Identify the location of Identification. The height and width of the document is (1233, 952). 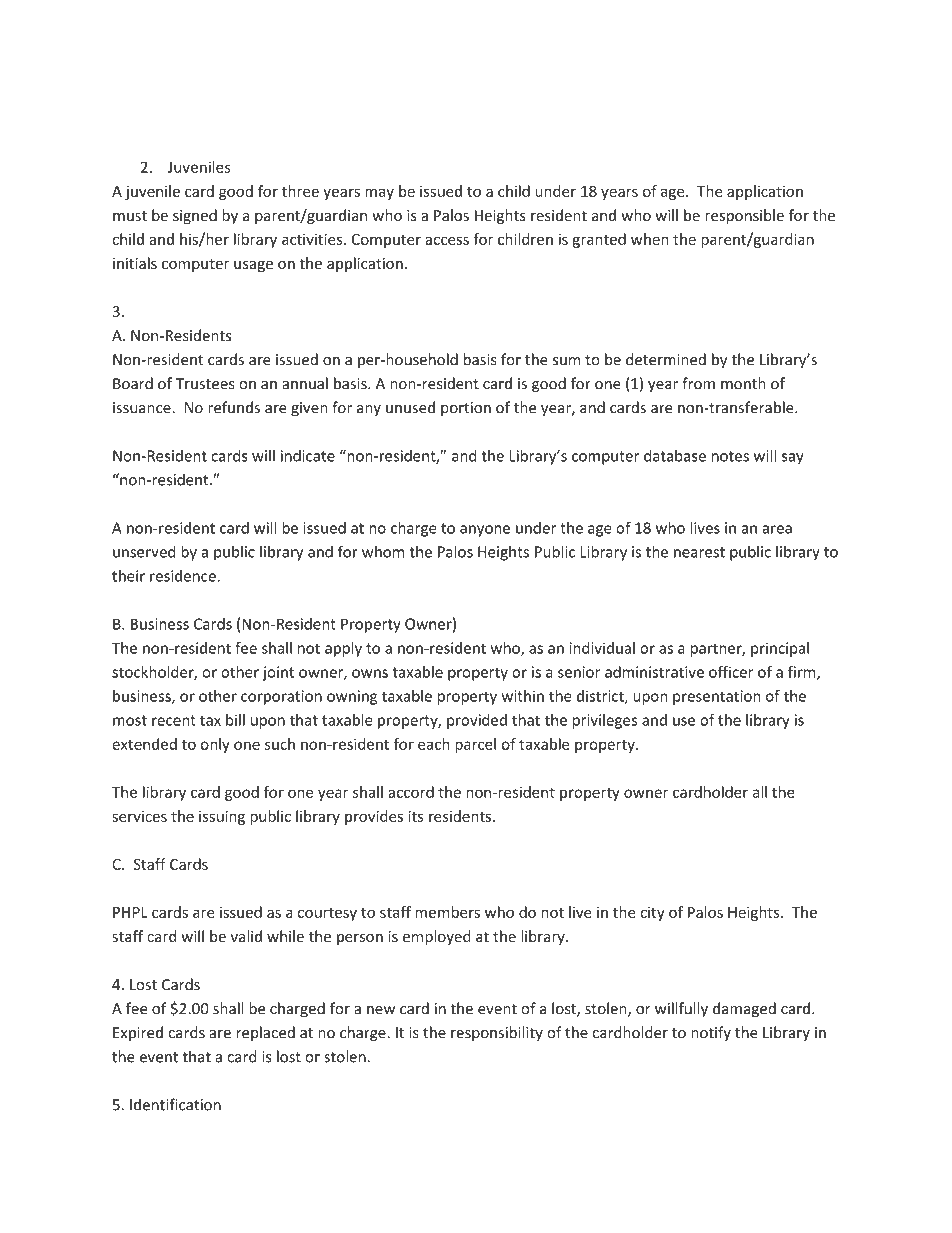
(175, 1104).
